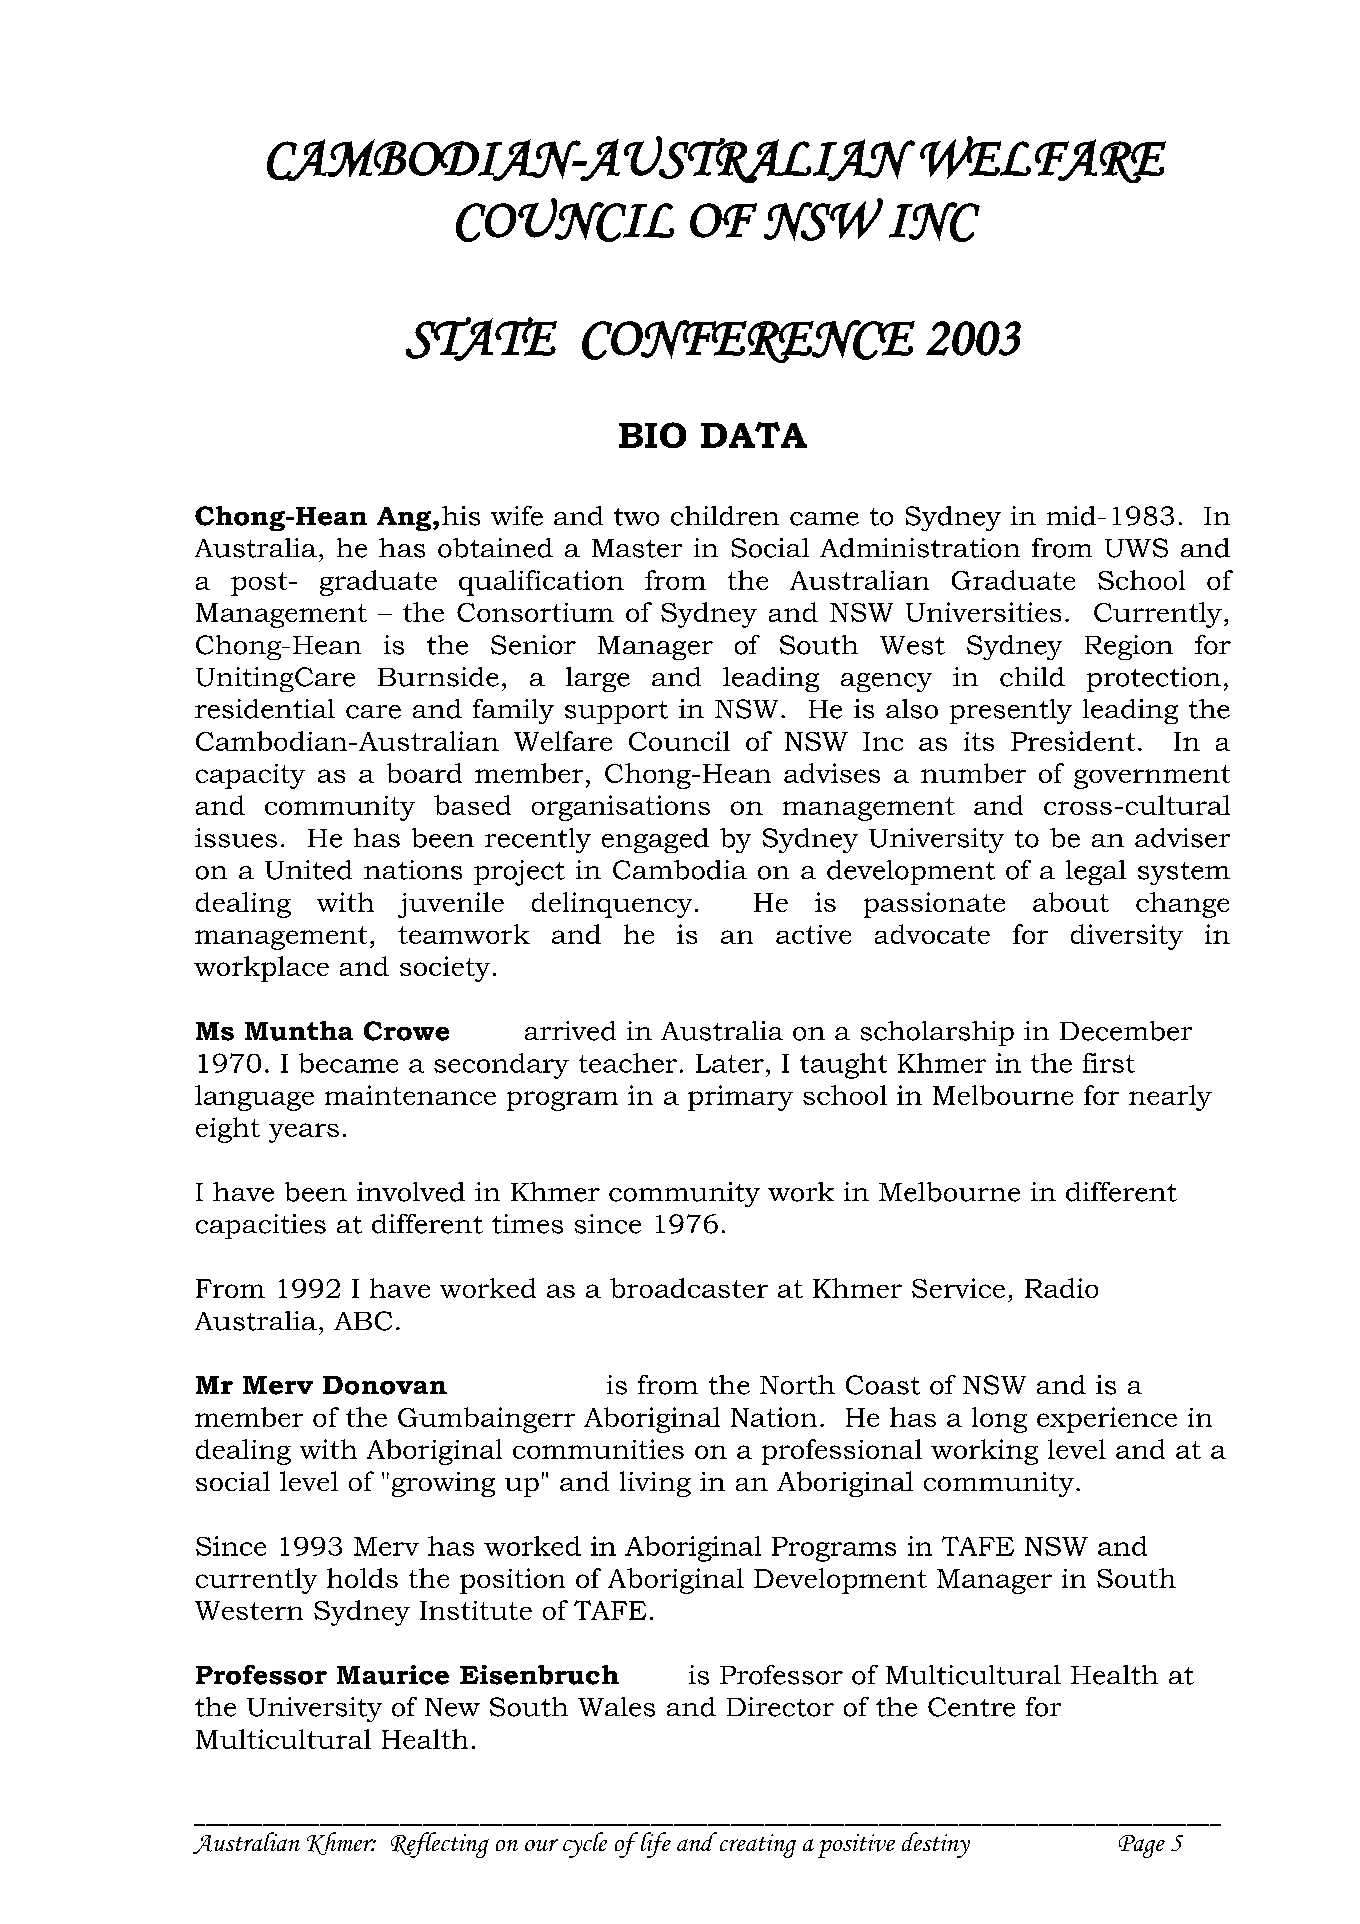 The image size is (1360, 1924). Describe the element at coordinates (304, 1133) in the image. I see `years` at that location.
